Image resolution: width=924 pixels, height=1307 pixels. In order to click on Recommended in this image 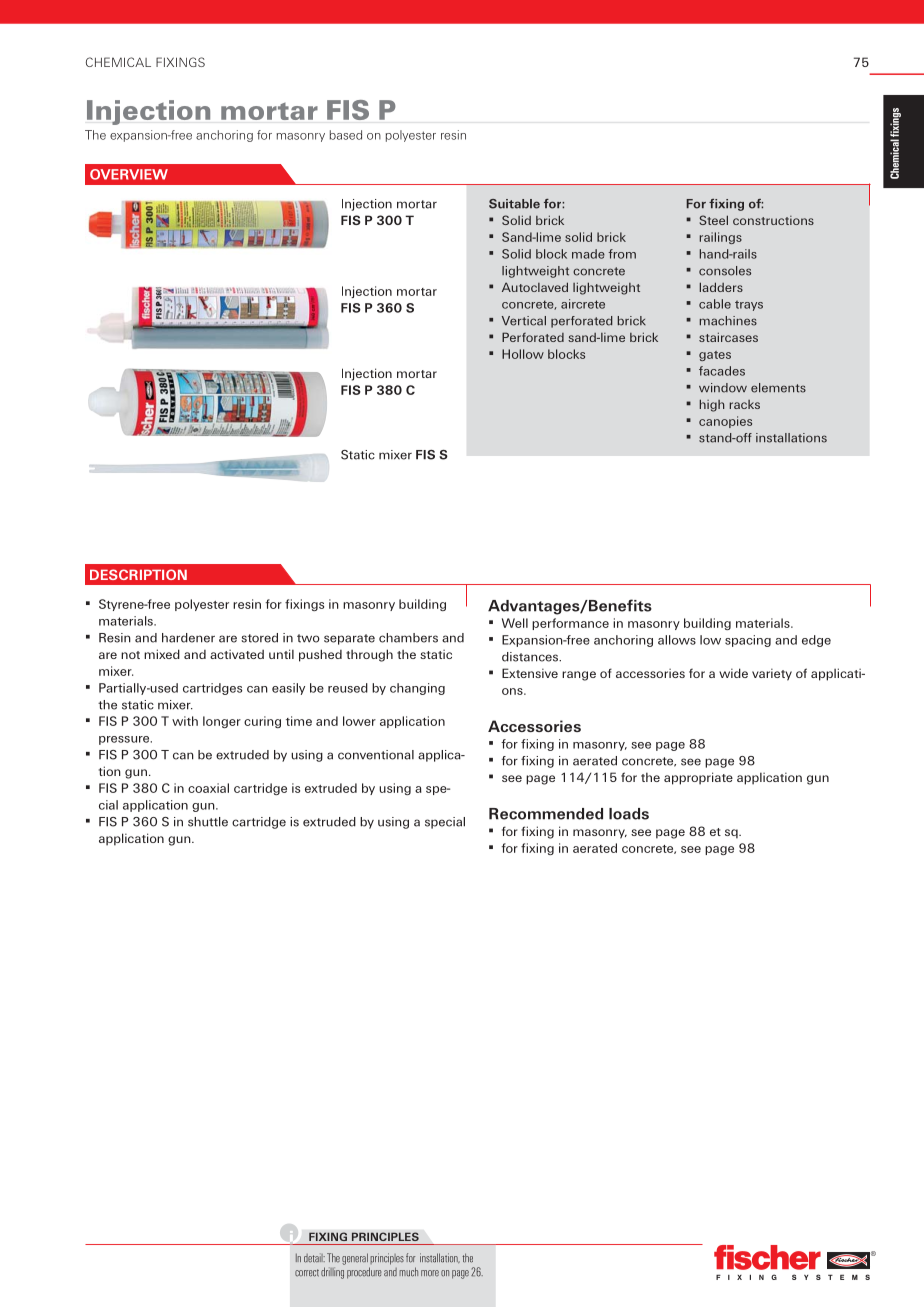, I will do `click(546, 814)`.
